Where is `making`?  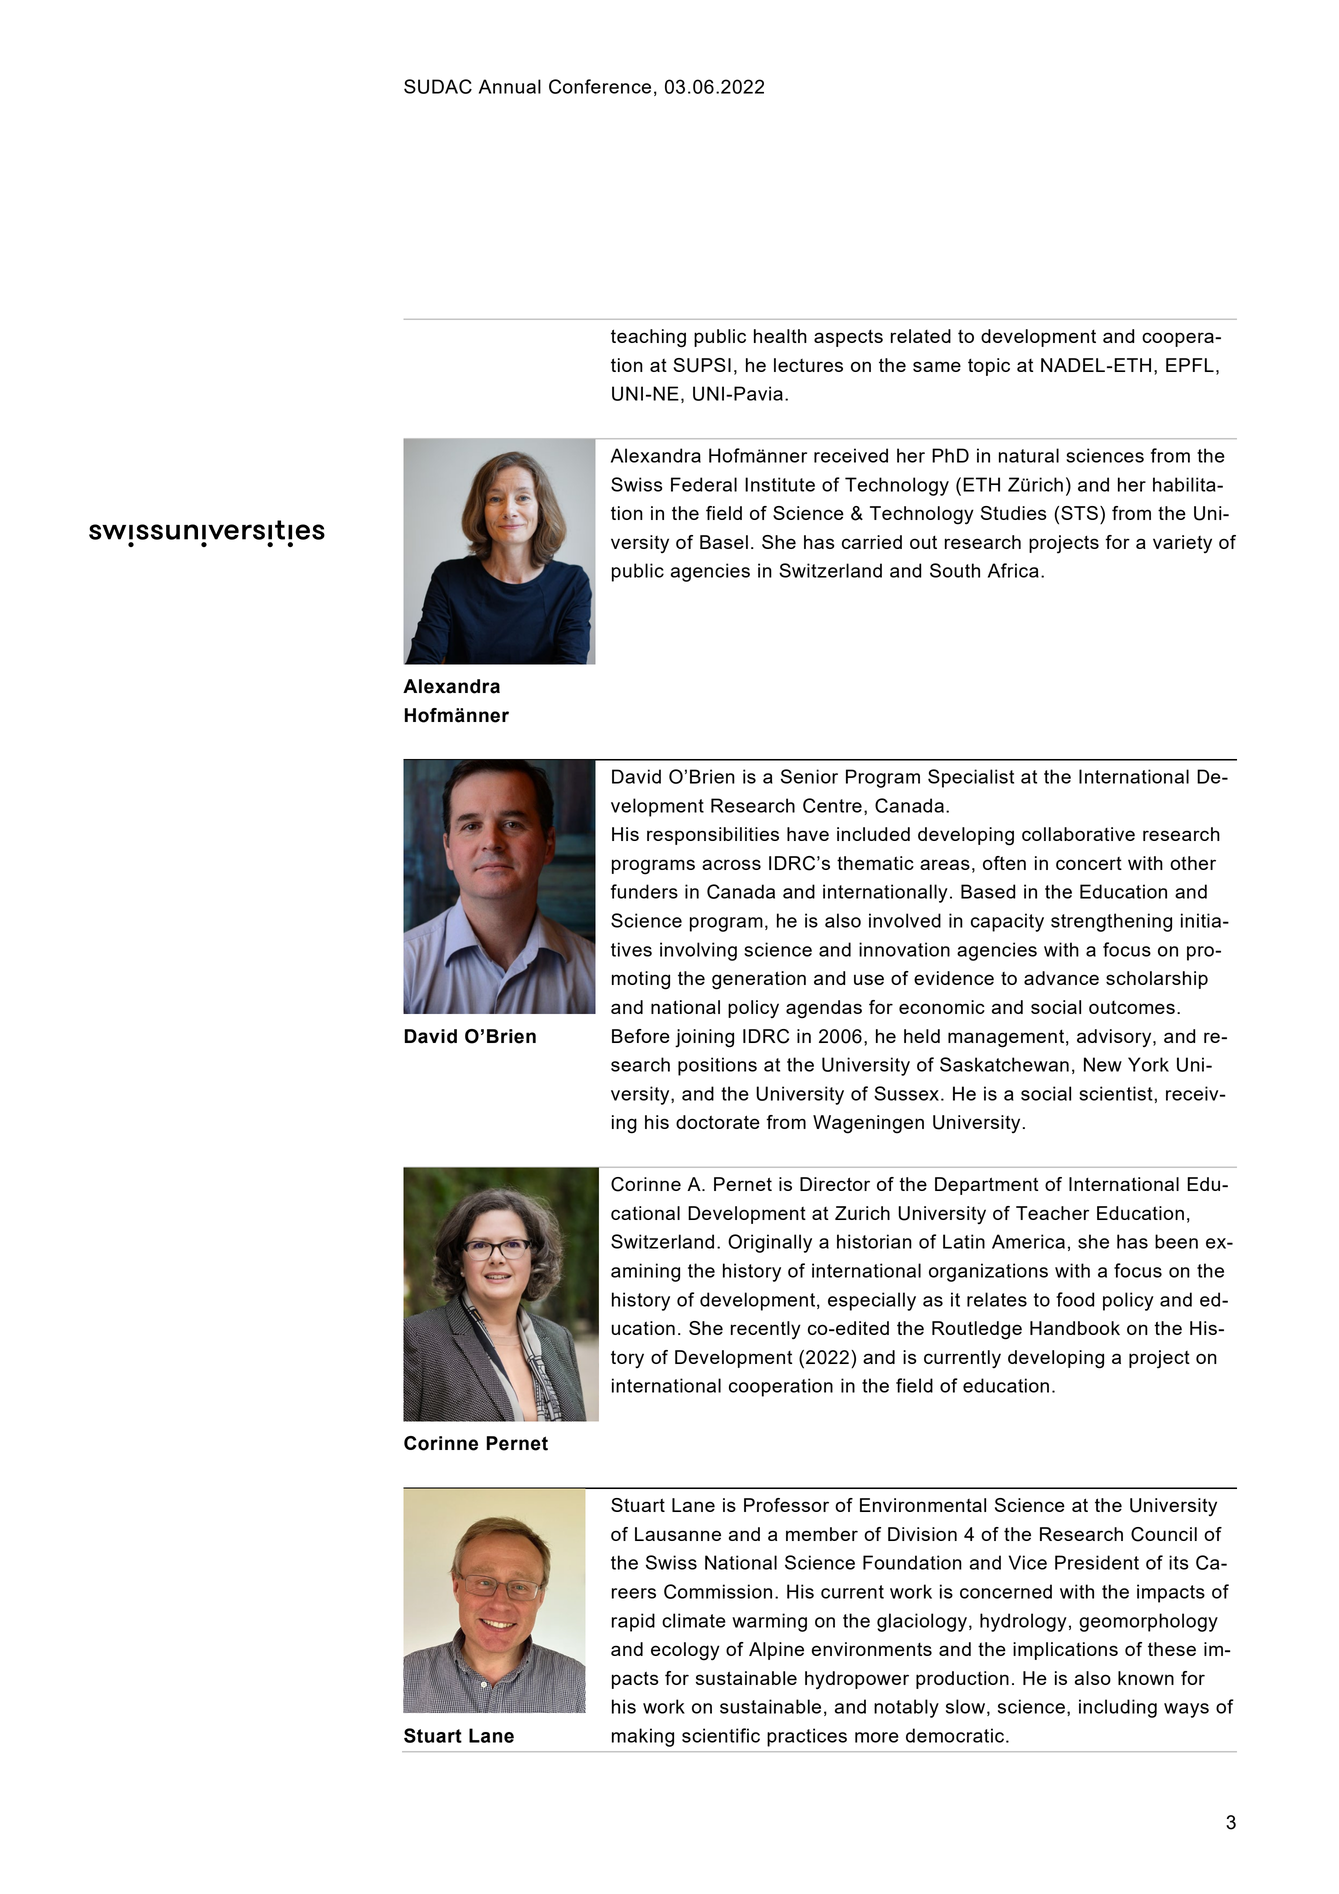
making is located at coordinates (643, 1737).
